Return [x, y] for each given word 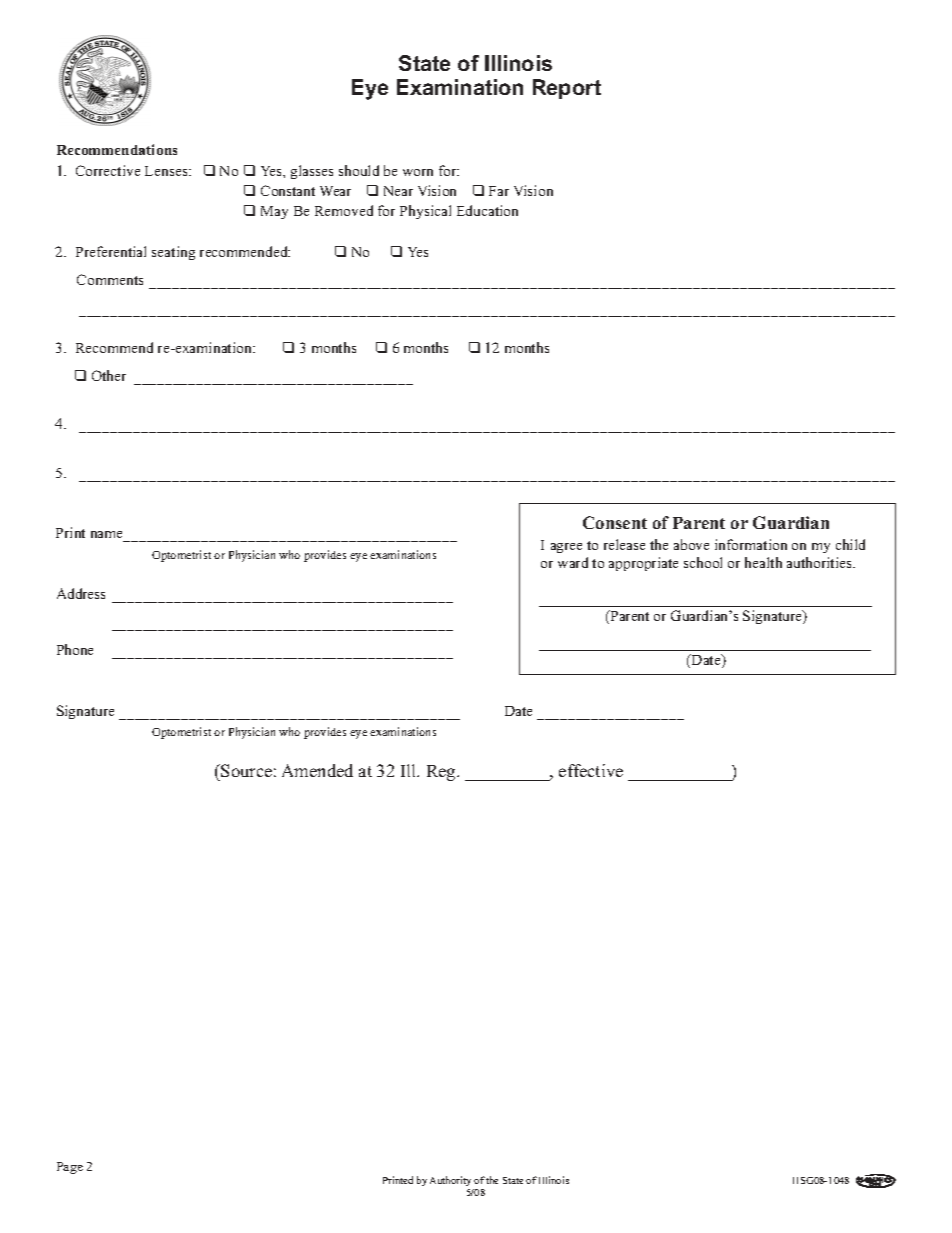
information [751, 544]
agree [566, 548]
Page [70, 1168]
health [763, 562]
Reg [442, 773]
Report [567, 89]
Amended [317, 770]
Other [109, 375]
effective [591, 770]
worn [418, 172]
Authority [450, 1181]
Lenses [167, 171]
